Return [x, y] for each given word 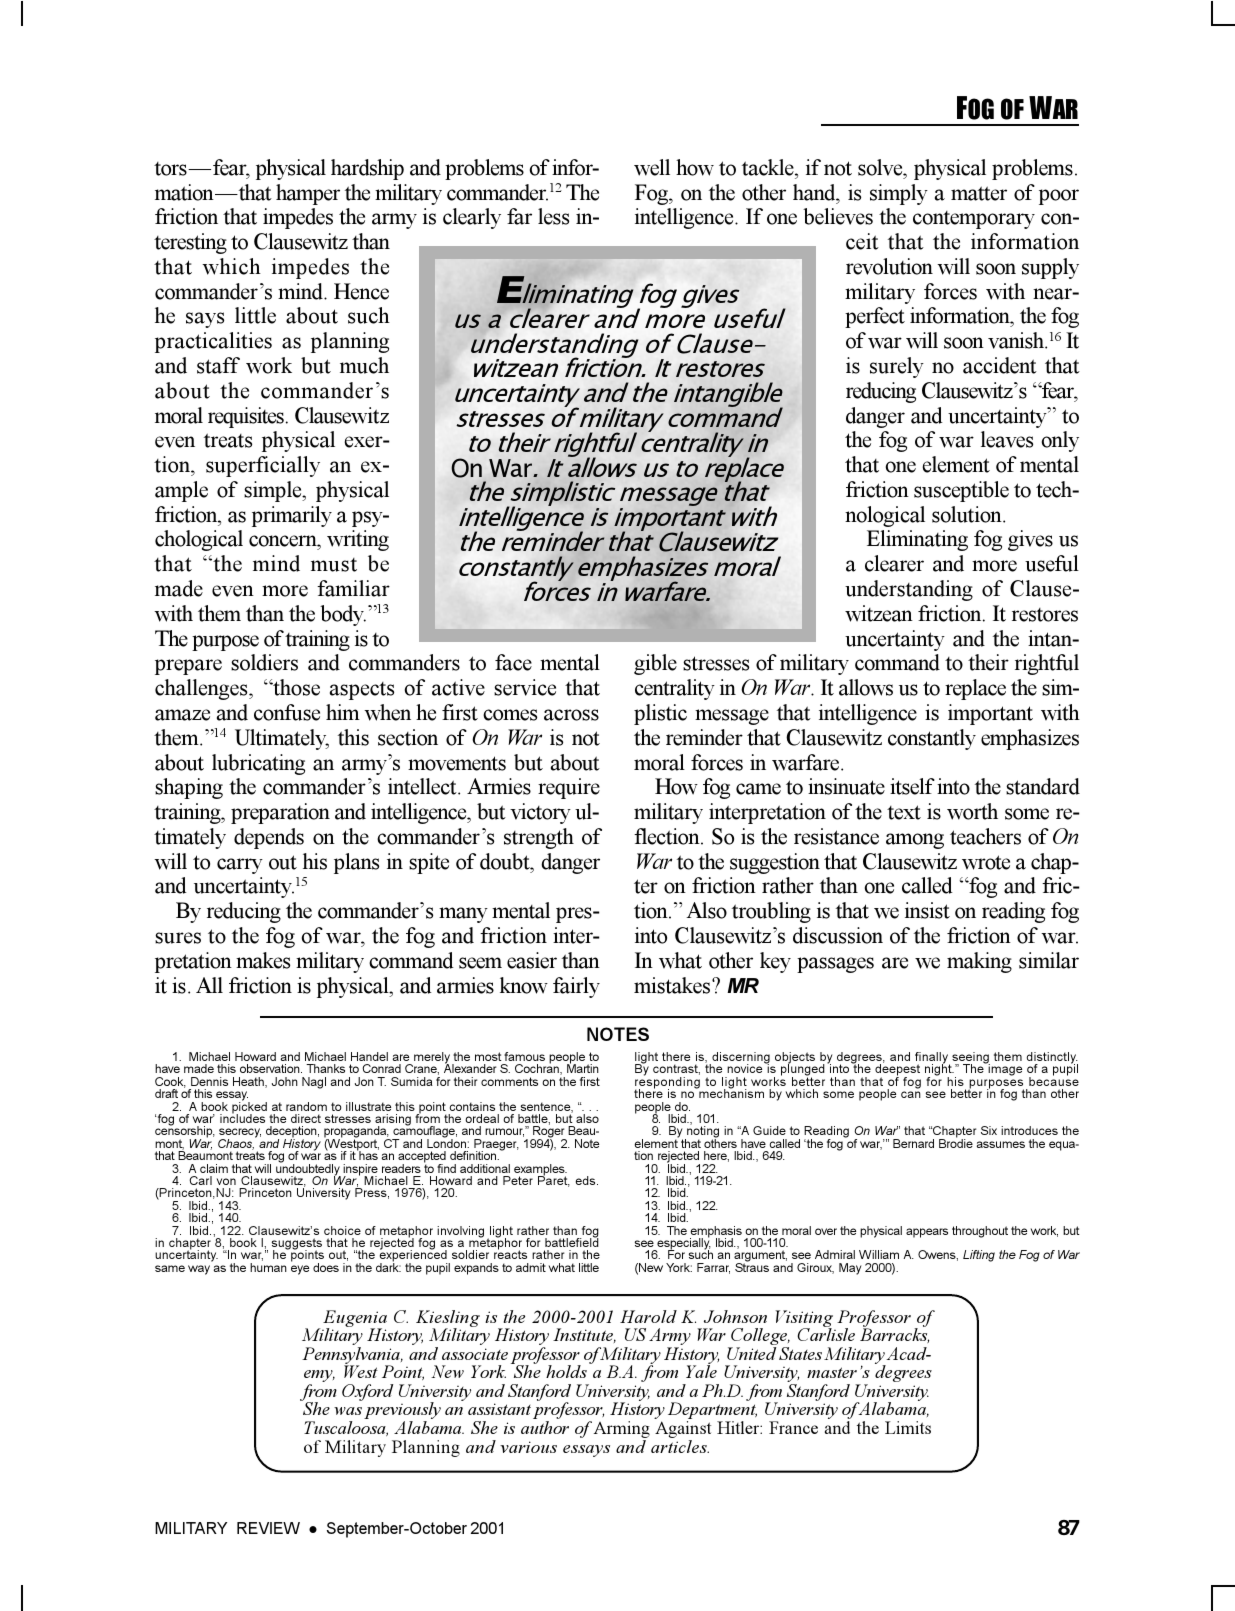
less [553, 216]
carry [240, 866]
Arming [622, 1431]
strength [539, 838]
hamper [308, 194]
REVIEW [268, 1528]
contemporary [974, 220]
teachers [985, 836]
